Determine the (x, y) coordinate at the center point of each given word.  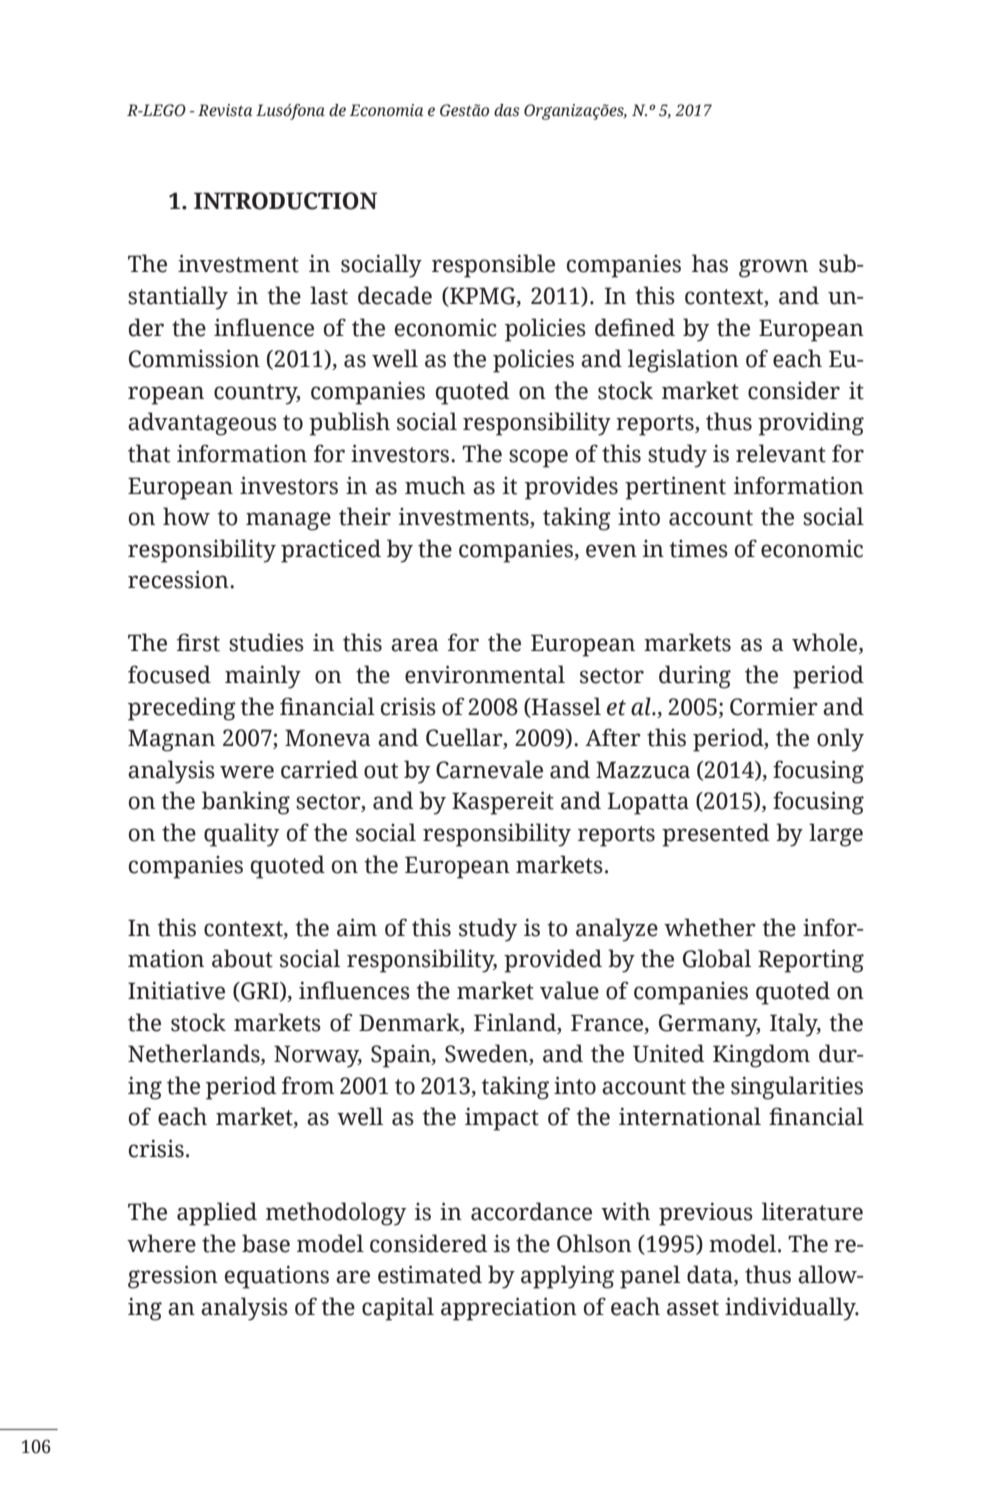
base (266, 1243)
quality (241, 835)
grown (773, 268)
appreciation (509, 1309)
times (699, 549)
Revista (225, 110)
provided (553, 961)
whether (710, 927)
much (435, 485)
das (507, 110)
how (186, 516)
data (711, 1275)
